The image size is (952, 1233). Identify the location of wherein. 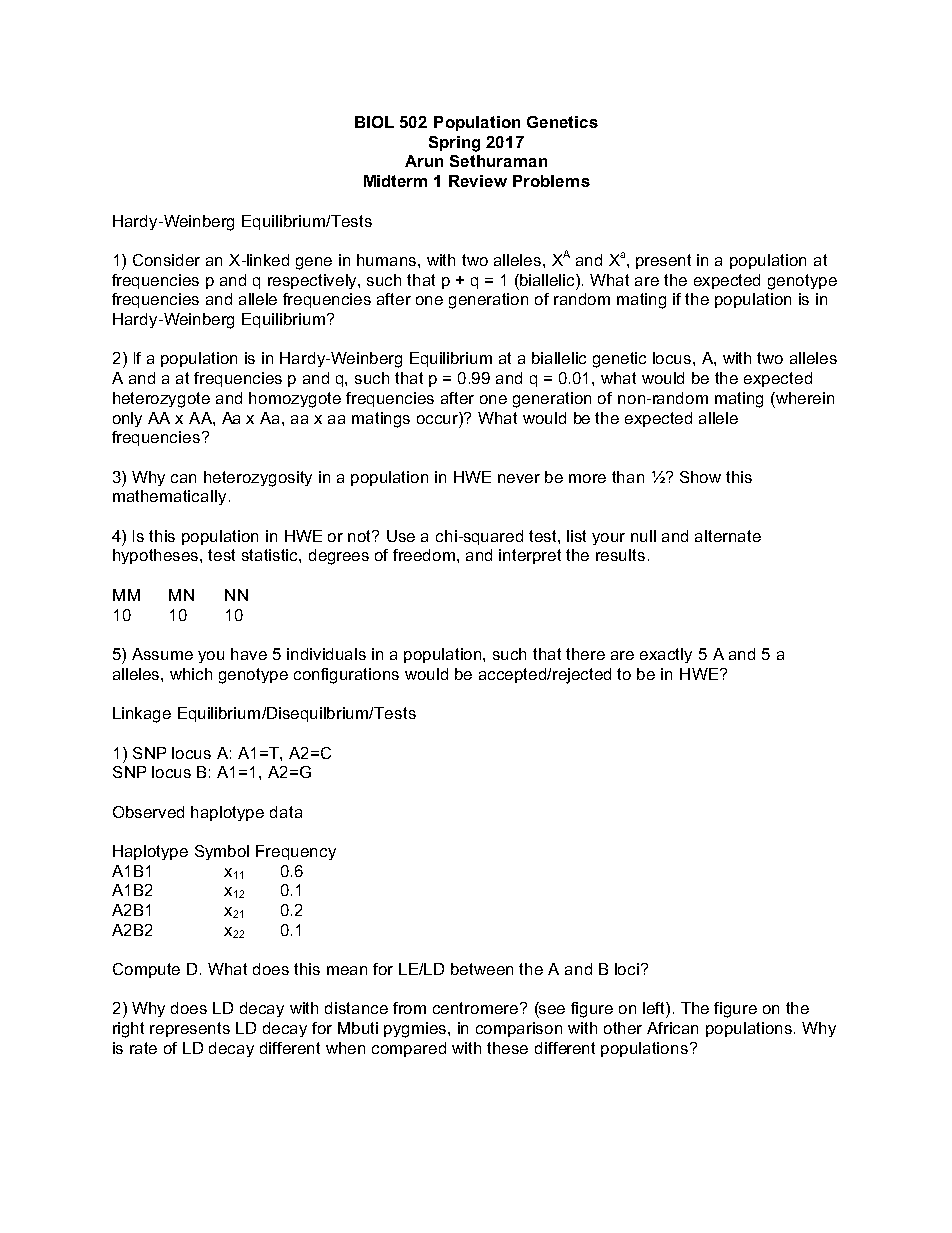
(804, 398).
